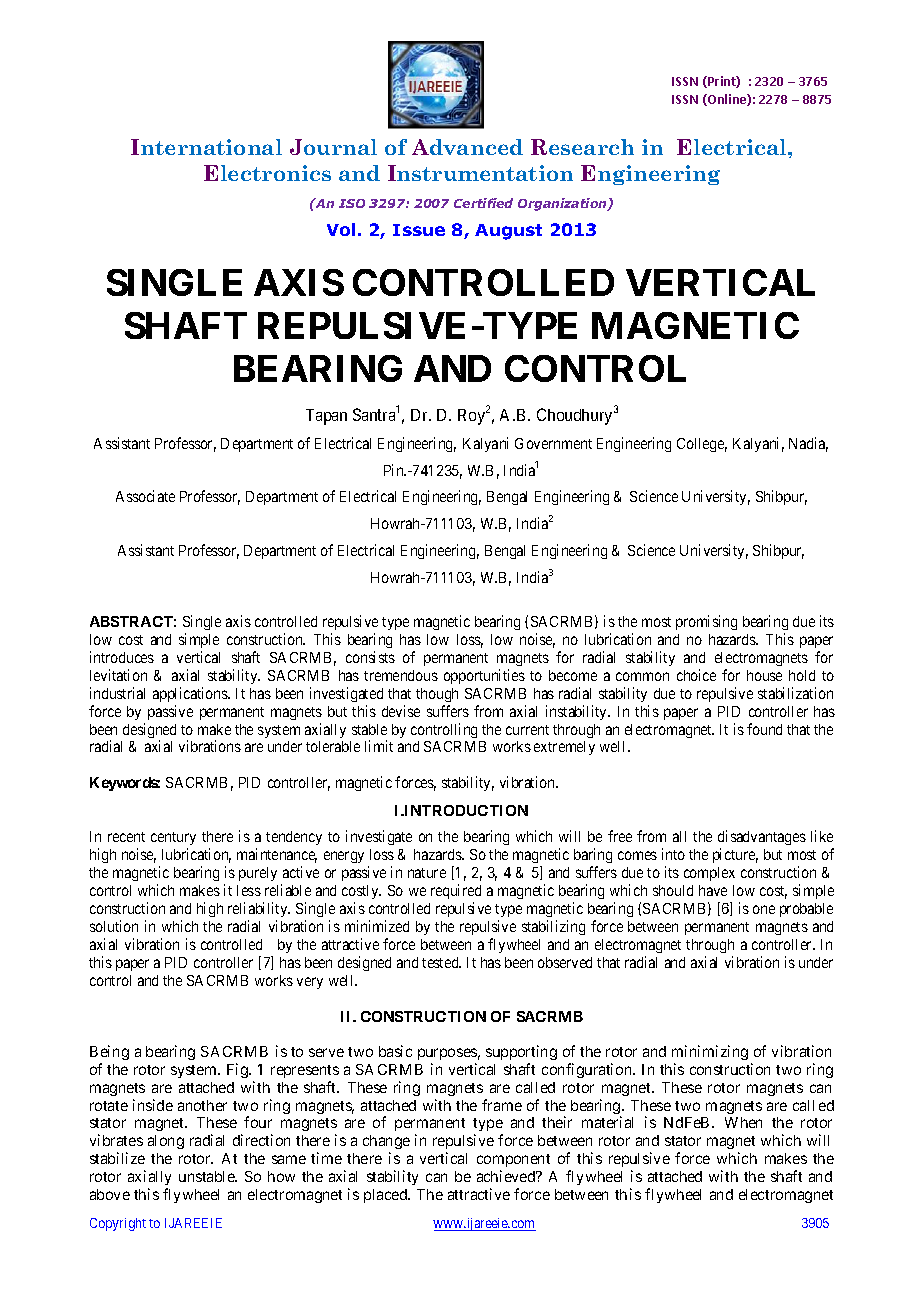 Image resolution: width=924 pixels, height=1308 pixels. I want to click on Nadia, so click(808, 444).
